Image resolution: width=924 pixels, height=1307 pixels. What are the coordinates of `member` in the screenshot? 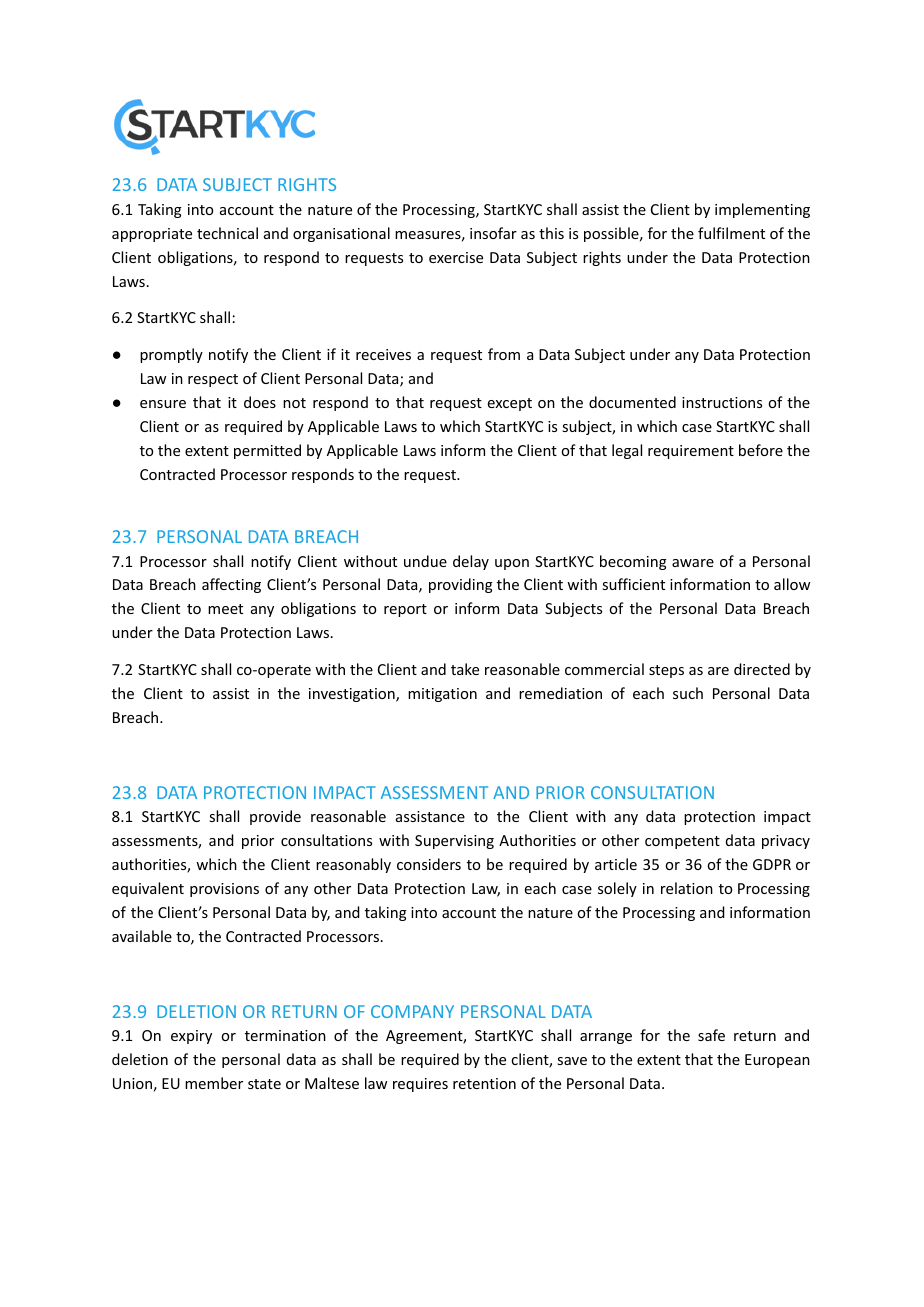 It's located at (214, 1083).
